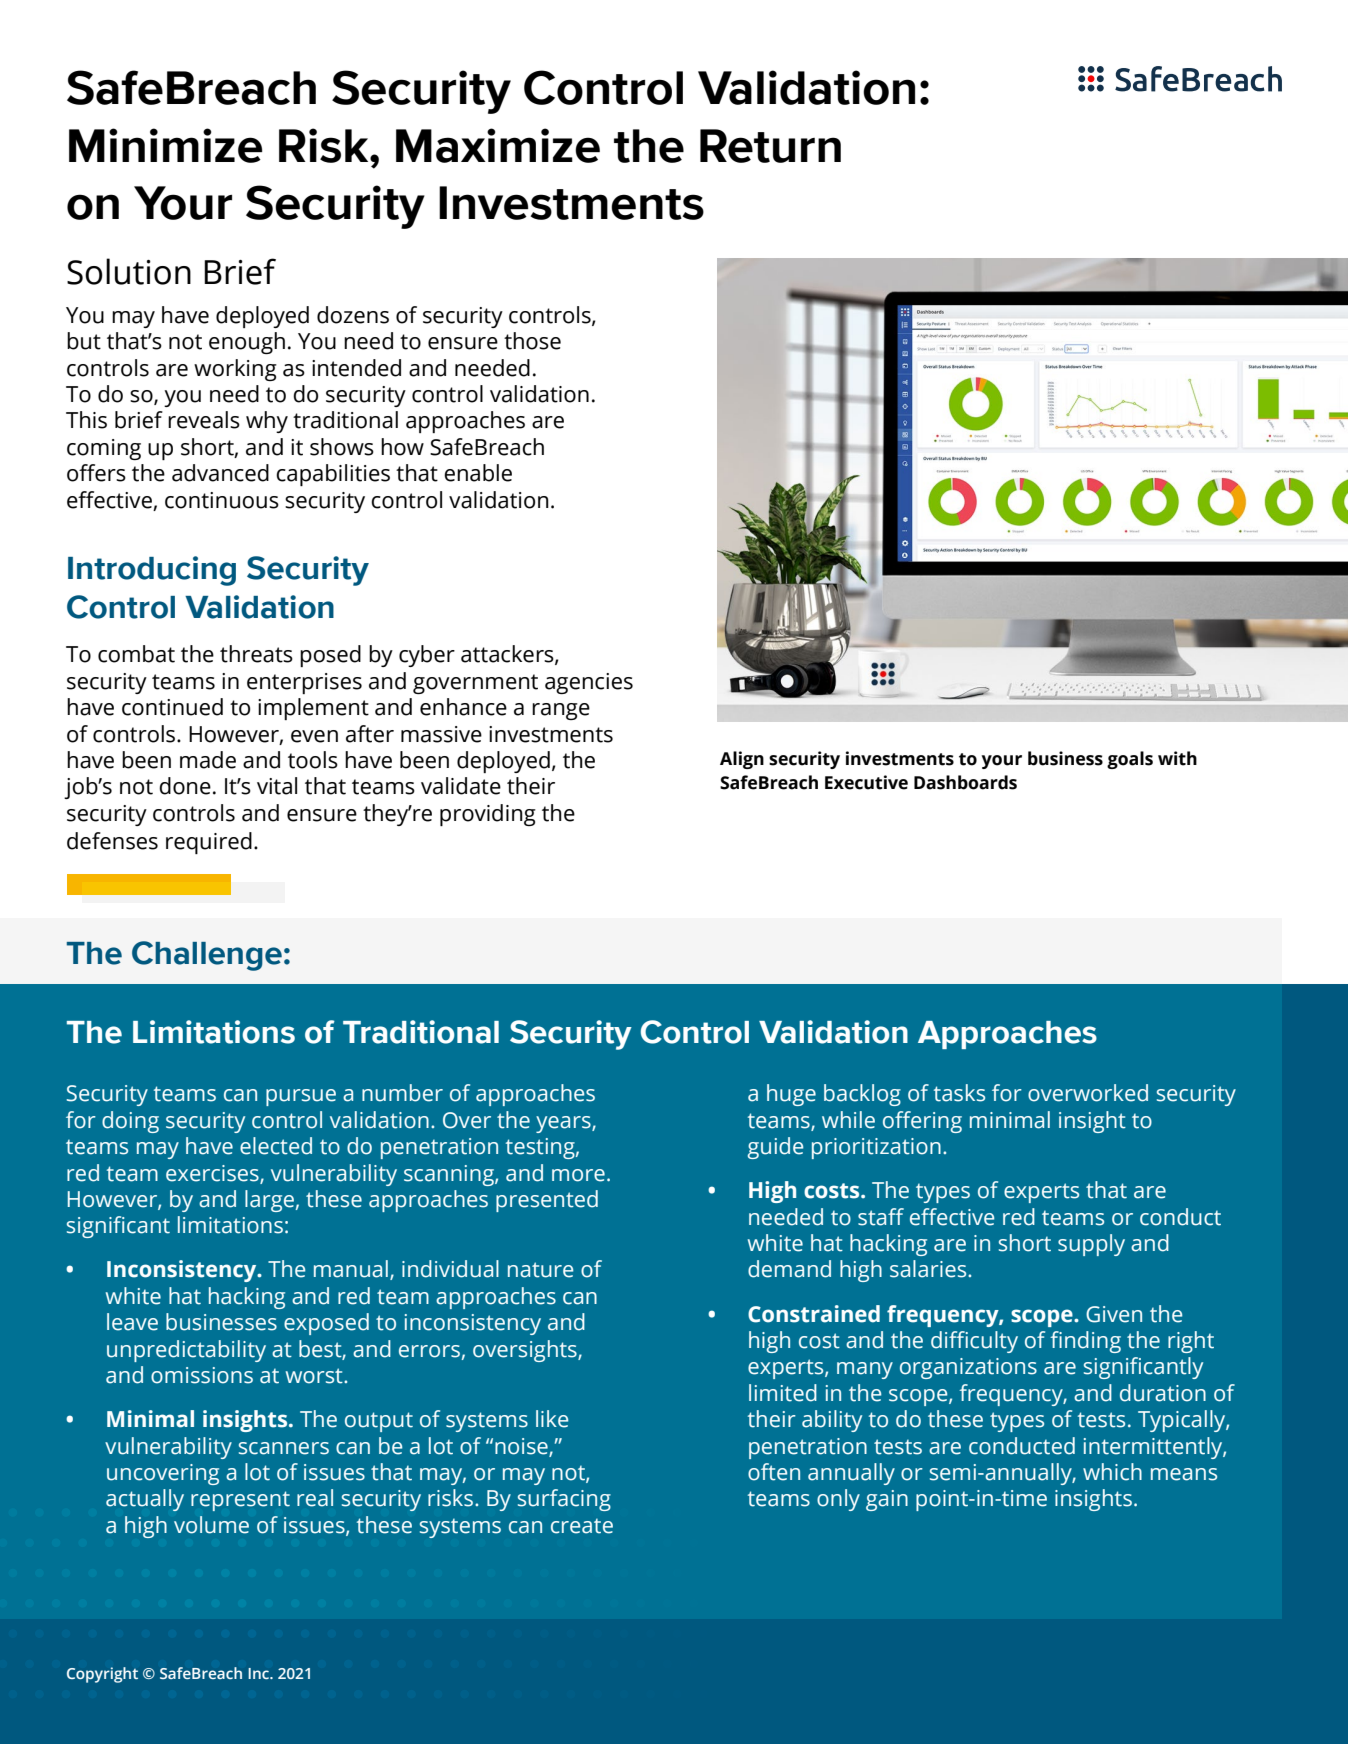  What do you see at coordinates (222, 500) in the screenshot?
I see `continuous` at bounding box center [222, 500].
